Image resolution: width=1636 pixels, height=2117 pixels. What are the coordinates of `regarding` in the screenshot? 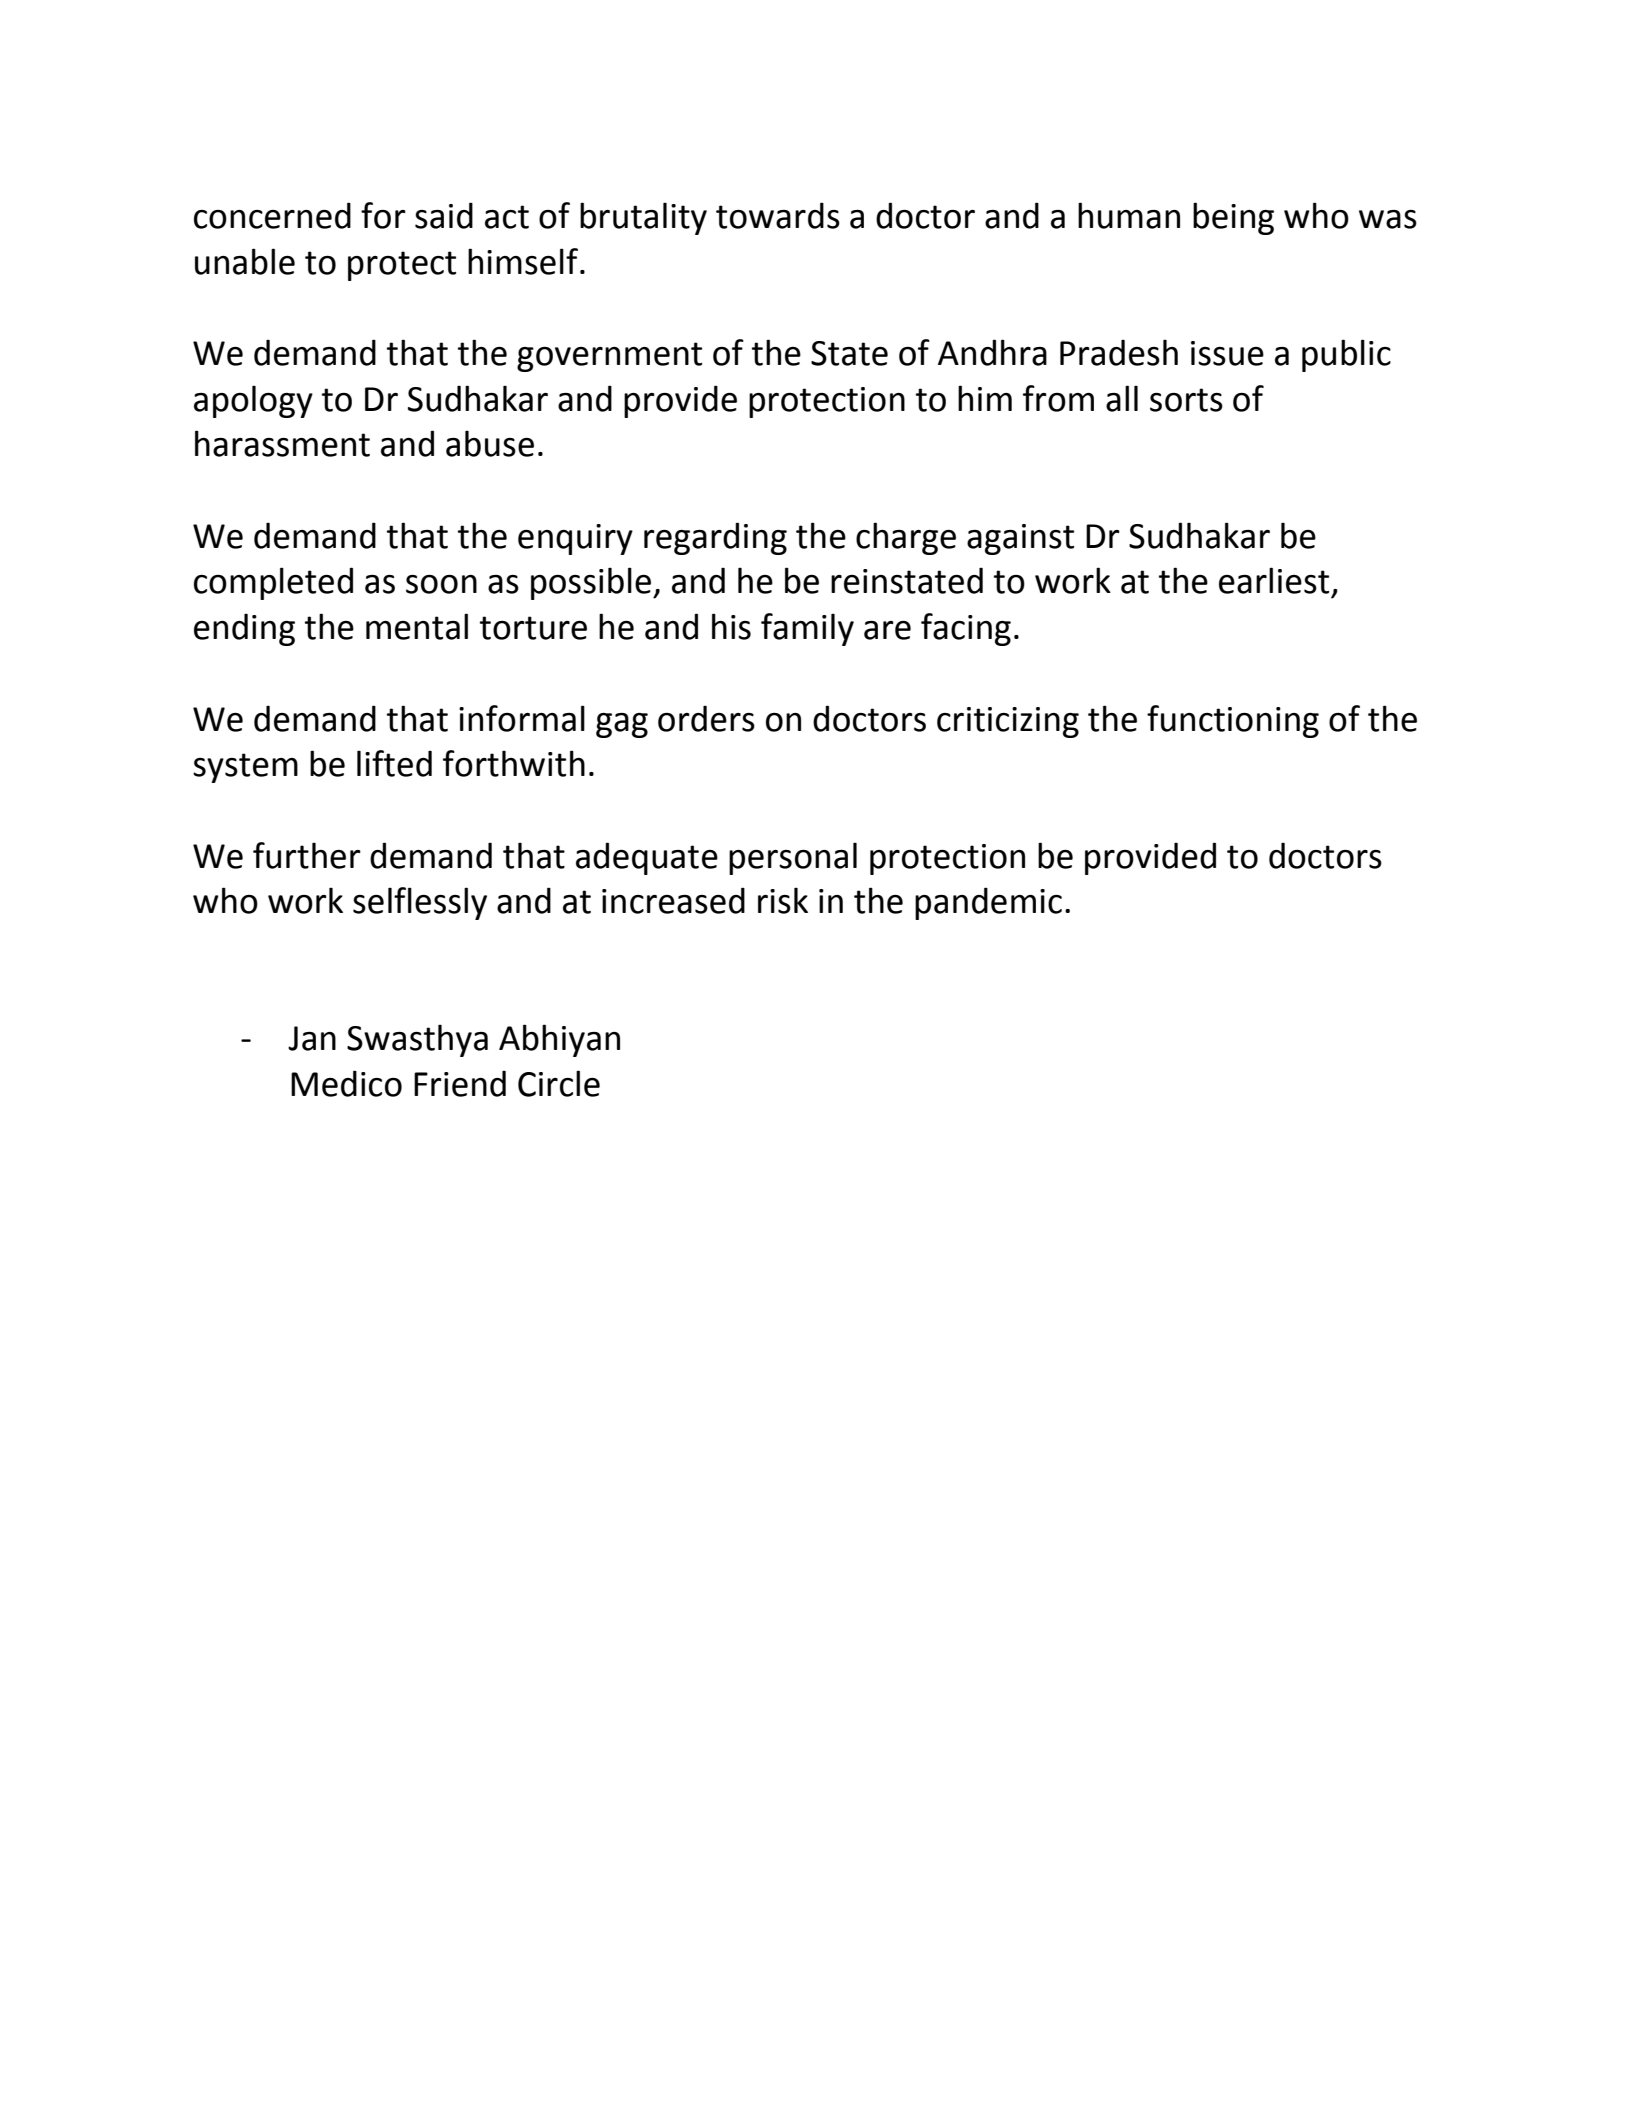 It's located at (715, 538).
